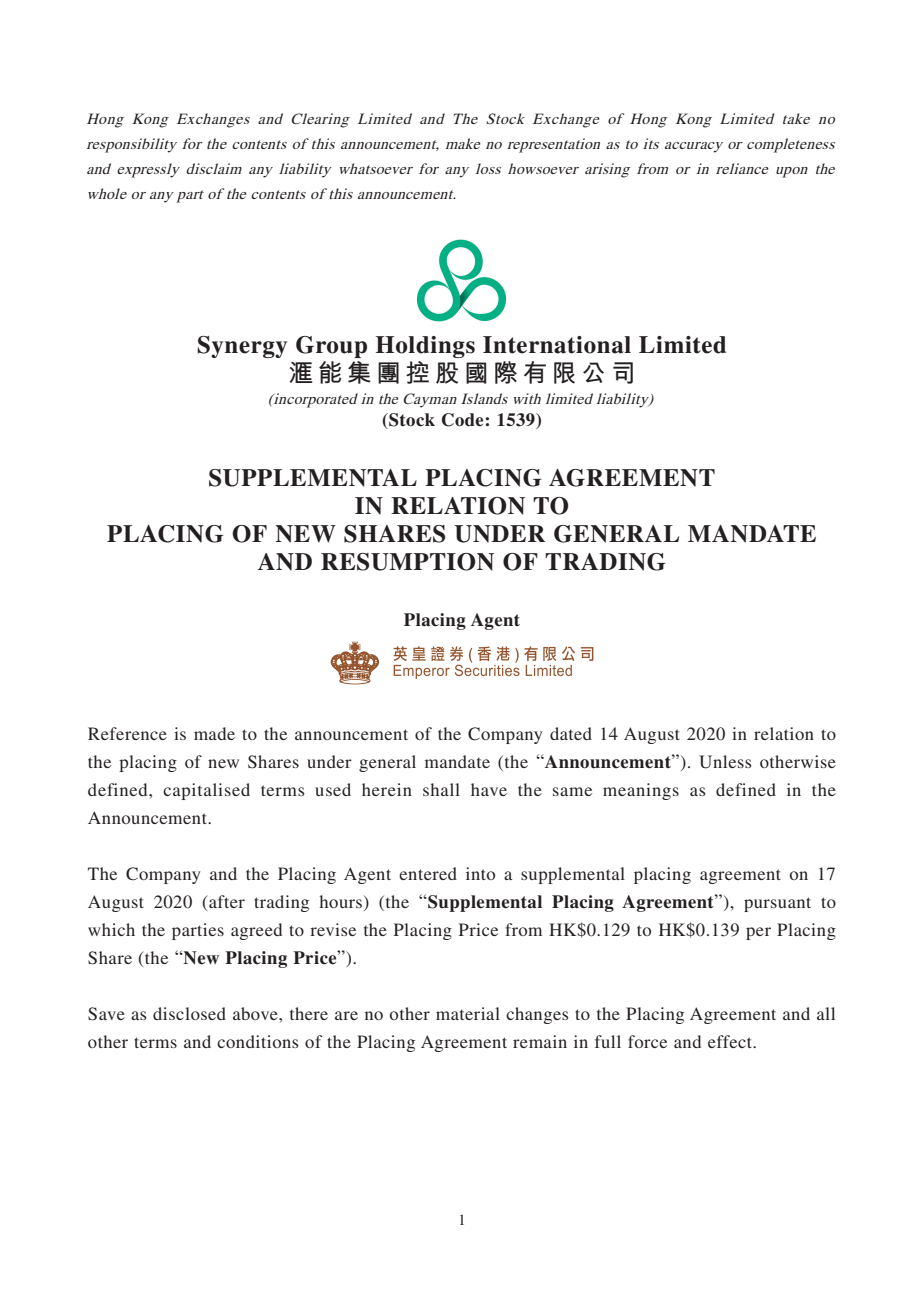 This page has width=924, height=1308. Describe the element at coordinates (206, 791) in the page. I see `capitalised` at that location.
